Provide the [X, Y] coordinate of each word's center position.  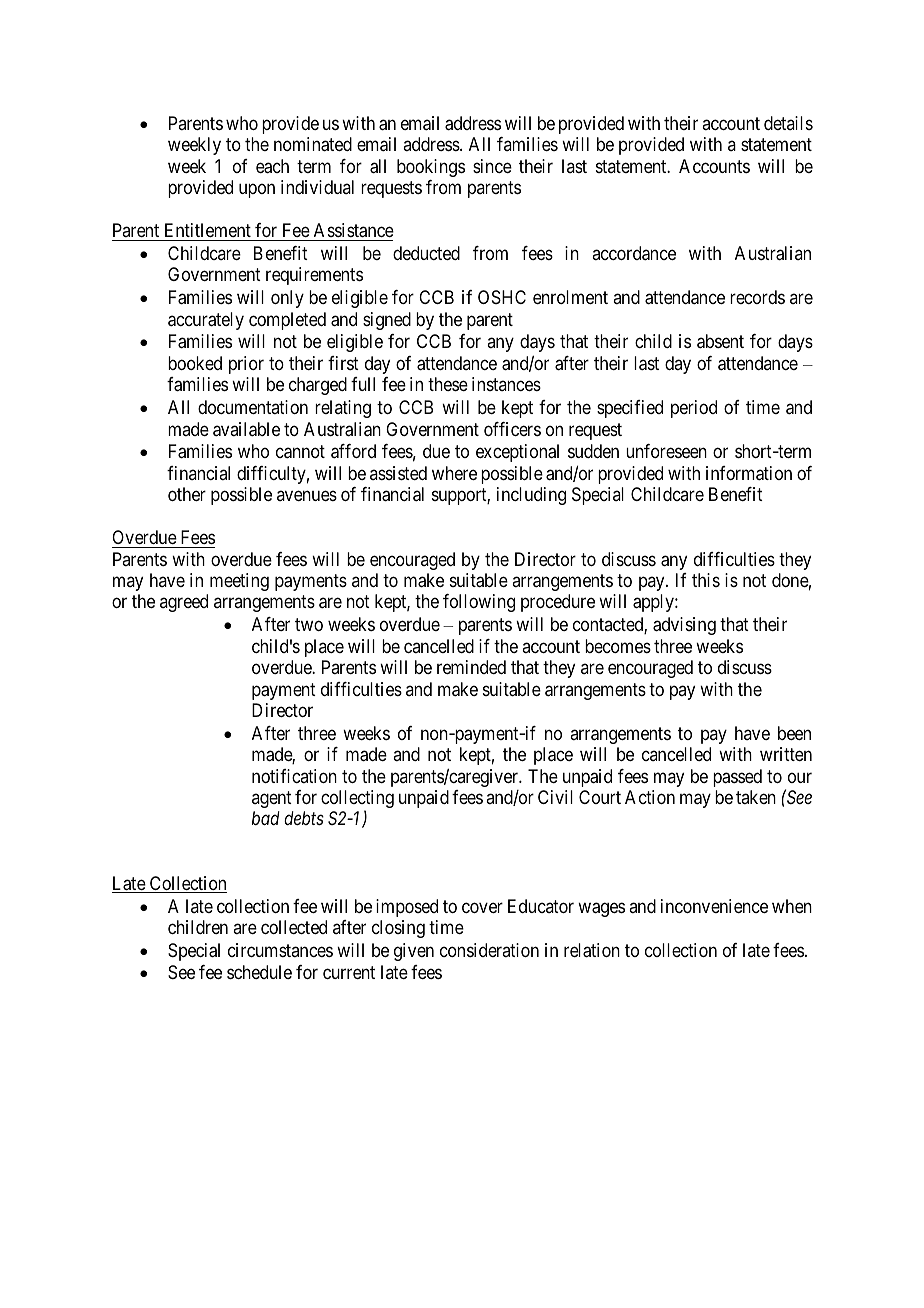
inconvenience [714, 906]
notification [294, 776]
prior [246, 365]
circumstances [280, 950]
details [788, 123]
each [272, 166]
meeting [239, 582]
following [479, 603]
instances [506, 384]
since [492, 166]
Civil [555, 797]
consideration [489, 950]
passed [737, 778]
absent [720, 341]
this [706, 580]
